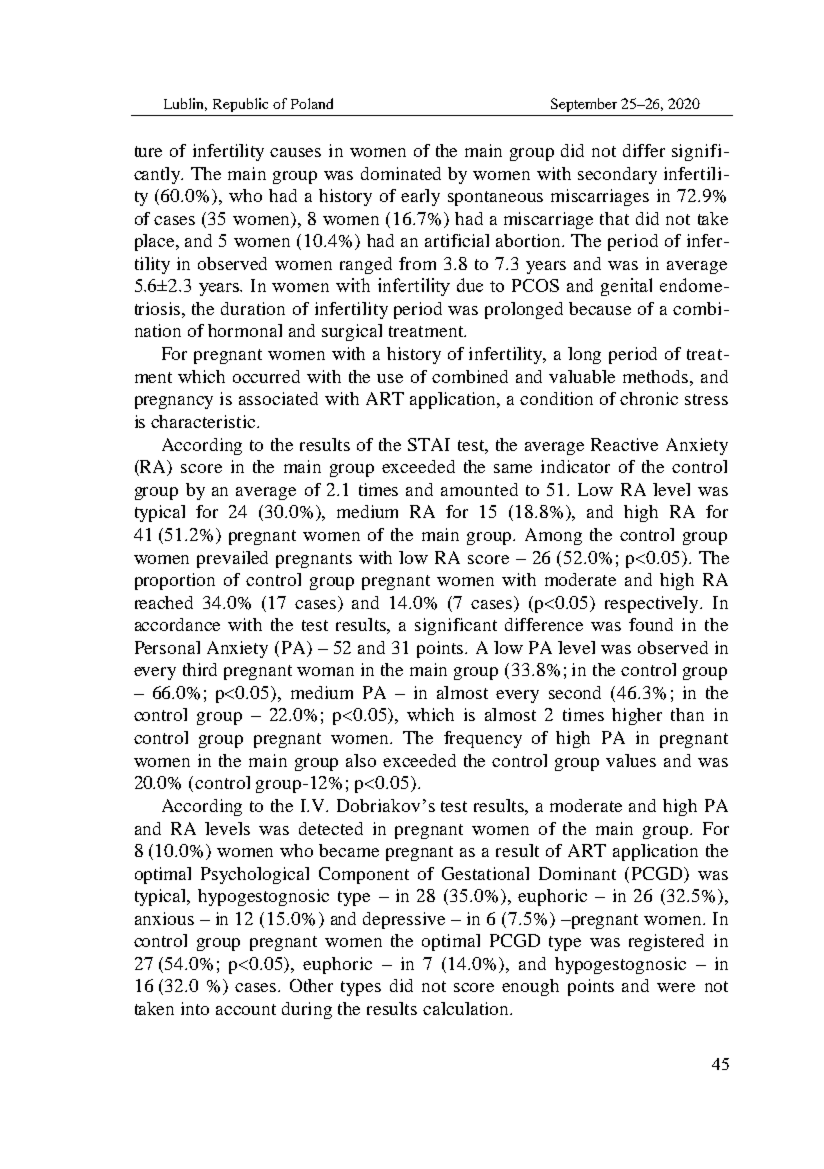  What do you see at coordinates (653, 604) in the page?
I see `respectively` at bounding box center [653, 604].
